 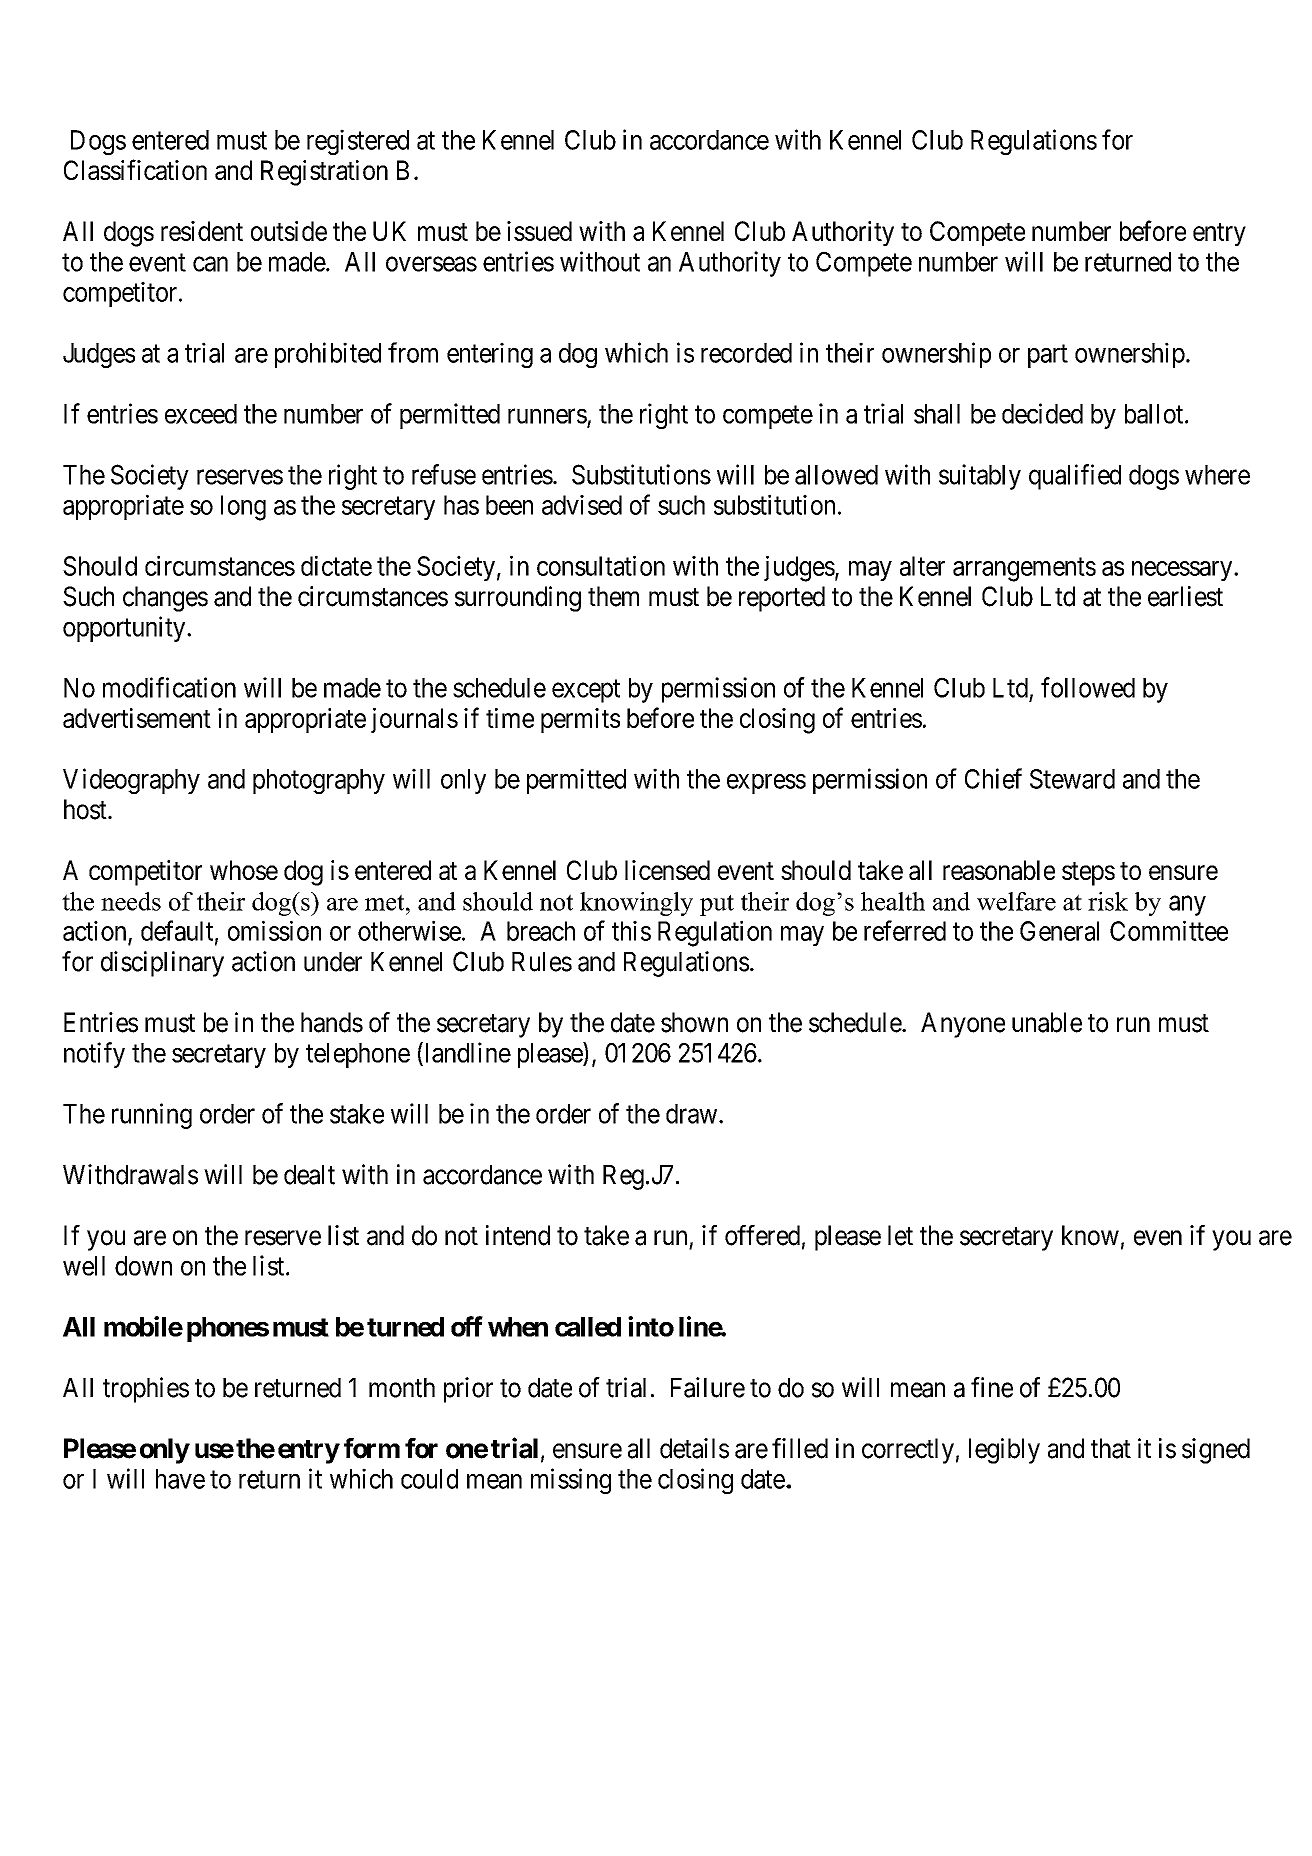 I want to click on licensed, so click(x=667, y=870).
